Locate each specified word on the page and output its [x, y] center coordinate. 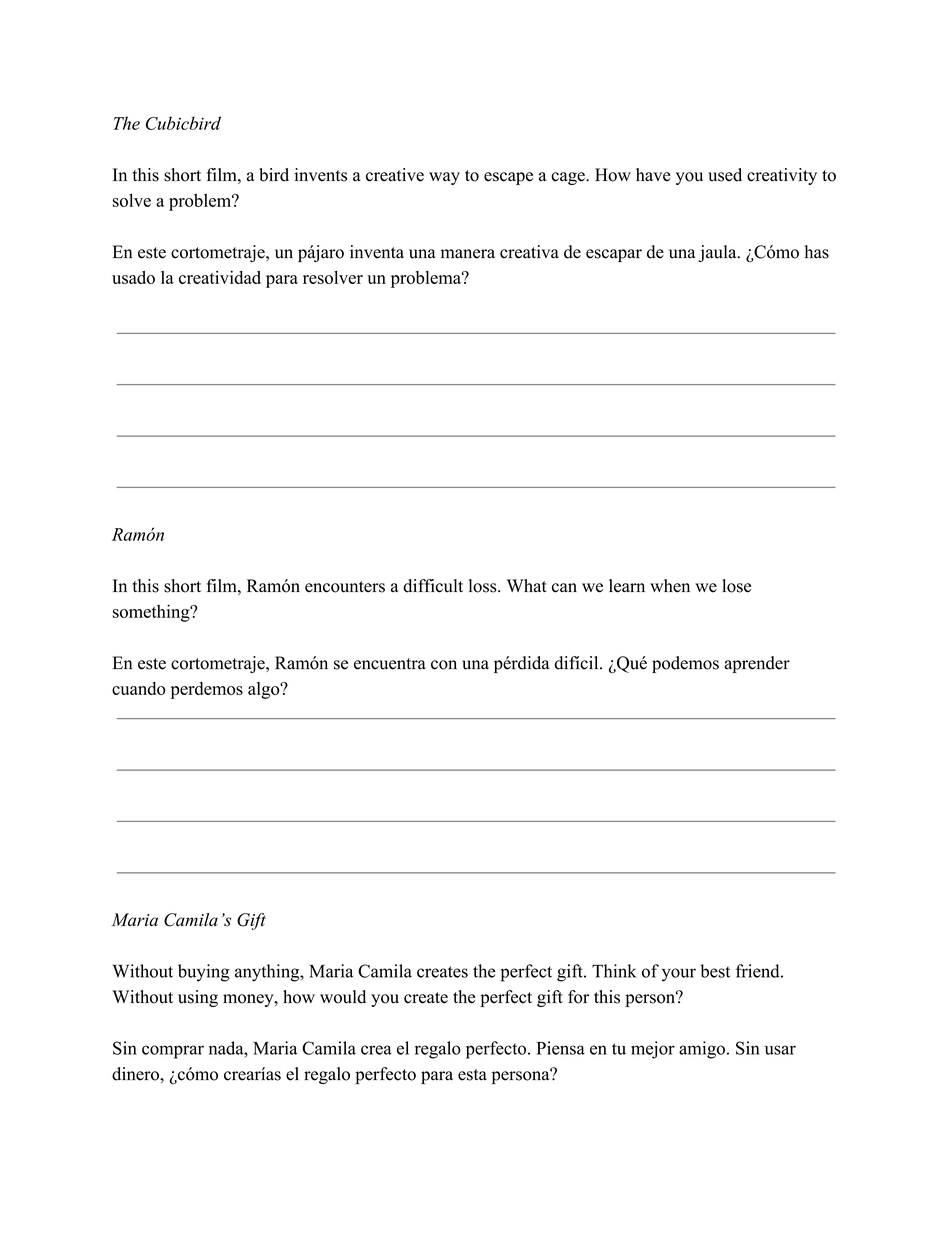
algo [265, 690]
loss [484, 586]
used [725, 175]
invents [320, 175]
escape [508, 178]
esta [472, 1075]
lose [736, 586]
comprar [173, 1052]
